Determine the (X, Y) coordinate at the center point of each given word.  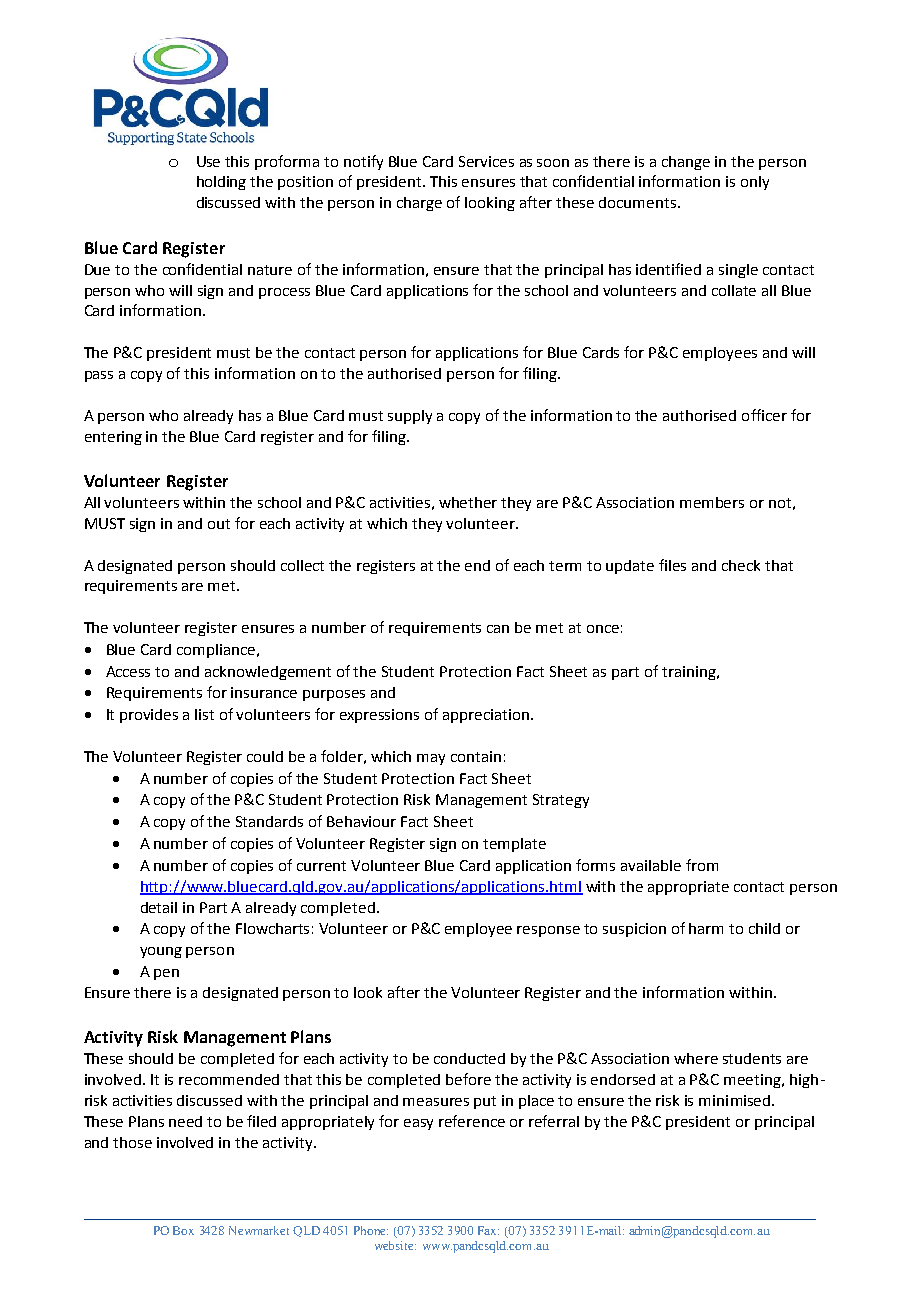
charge (419, 204)
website (395, 1245)
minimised (736, 1100)
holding (221, 183)
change (686, 163)
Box (183, 1230)
